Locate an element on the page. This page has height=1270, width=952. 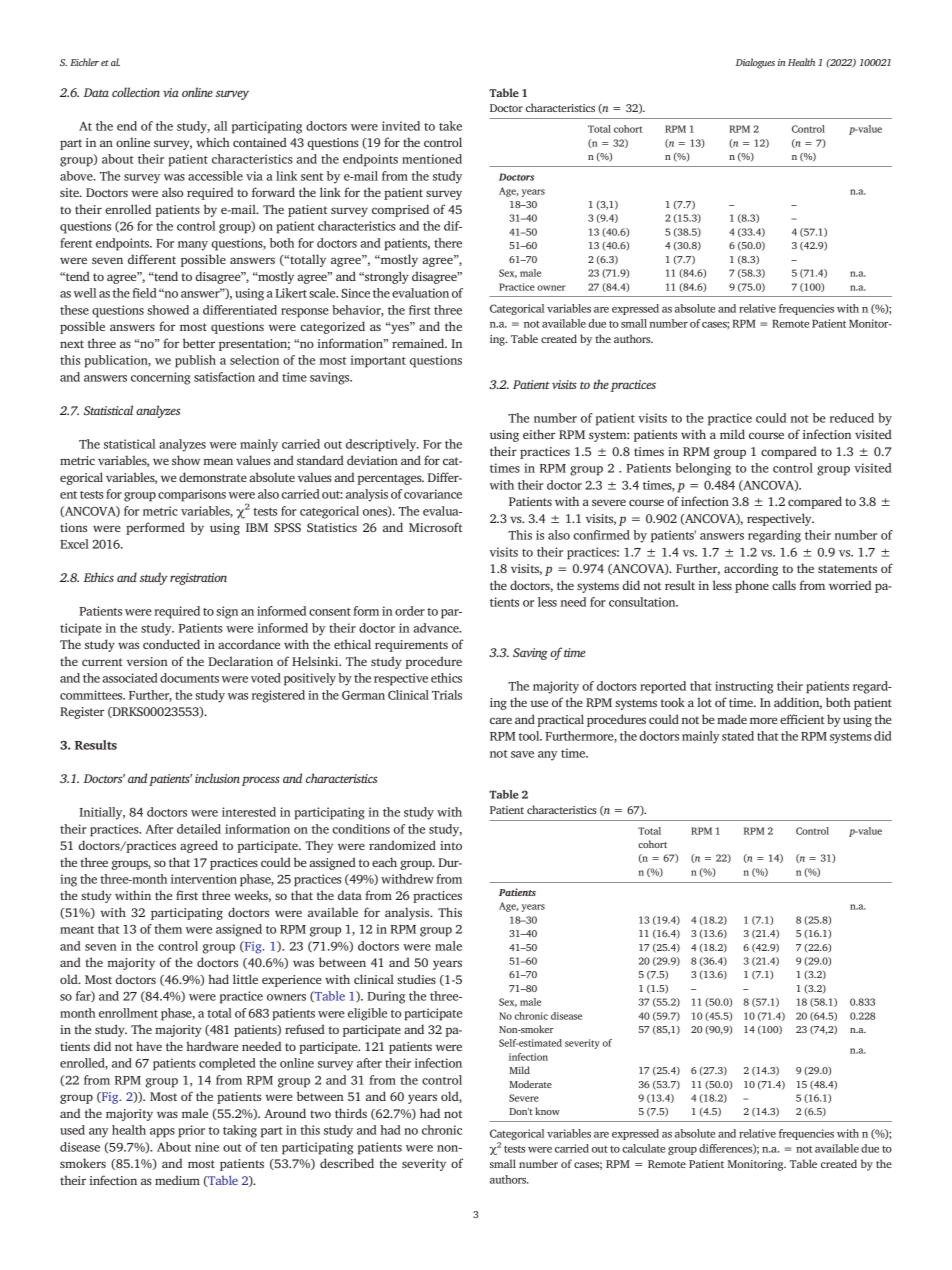
take is located at coordinates (450, 126).
